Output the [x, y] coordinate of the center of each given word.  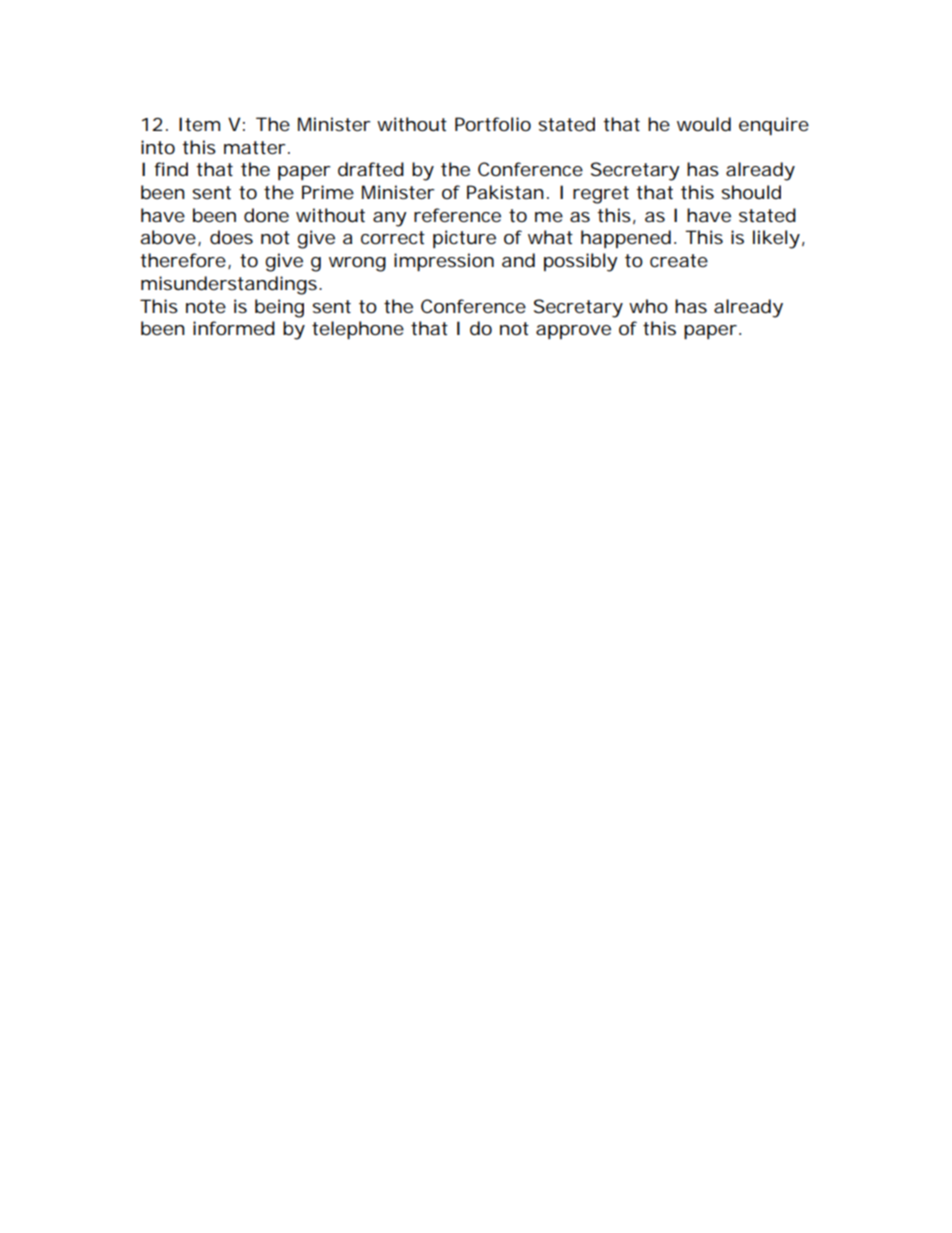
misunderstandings [229, 285]
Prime [328, 192]
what [550, 237]
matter [255, 148]
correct [393, 237]
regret [601, 195]
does [231, 237]
